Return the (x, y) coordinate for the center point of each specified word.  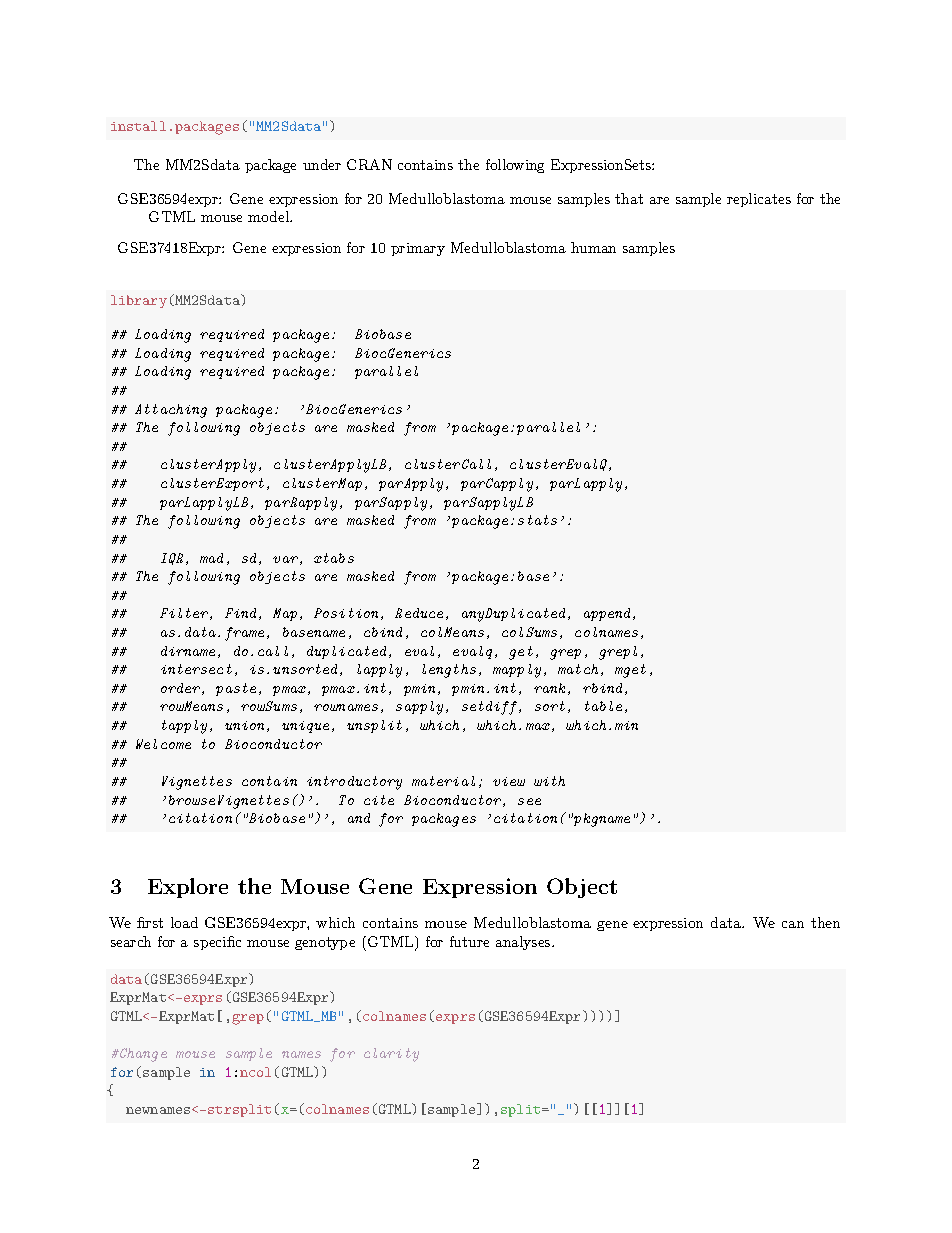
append (607, 614)
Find (240, 613)
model (270, 216)
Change (142, 1055)
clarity (391, 1055)
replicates (759, 200)
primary (418, 249)
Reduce (419, 613)
